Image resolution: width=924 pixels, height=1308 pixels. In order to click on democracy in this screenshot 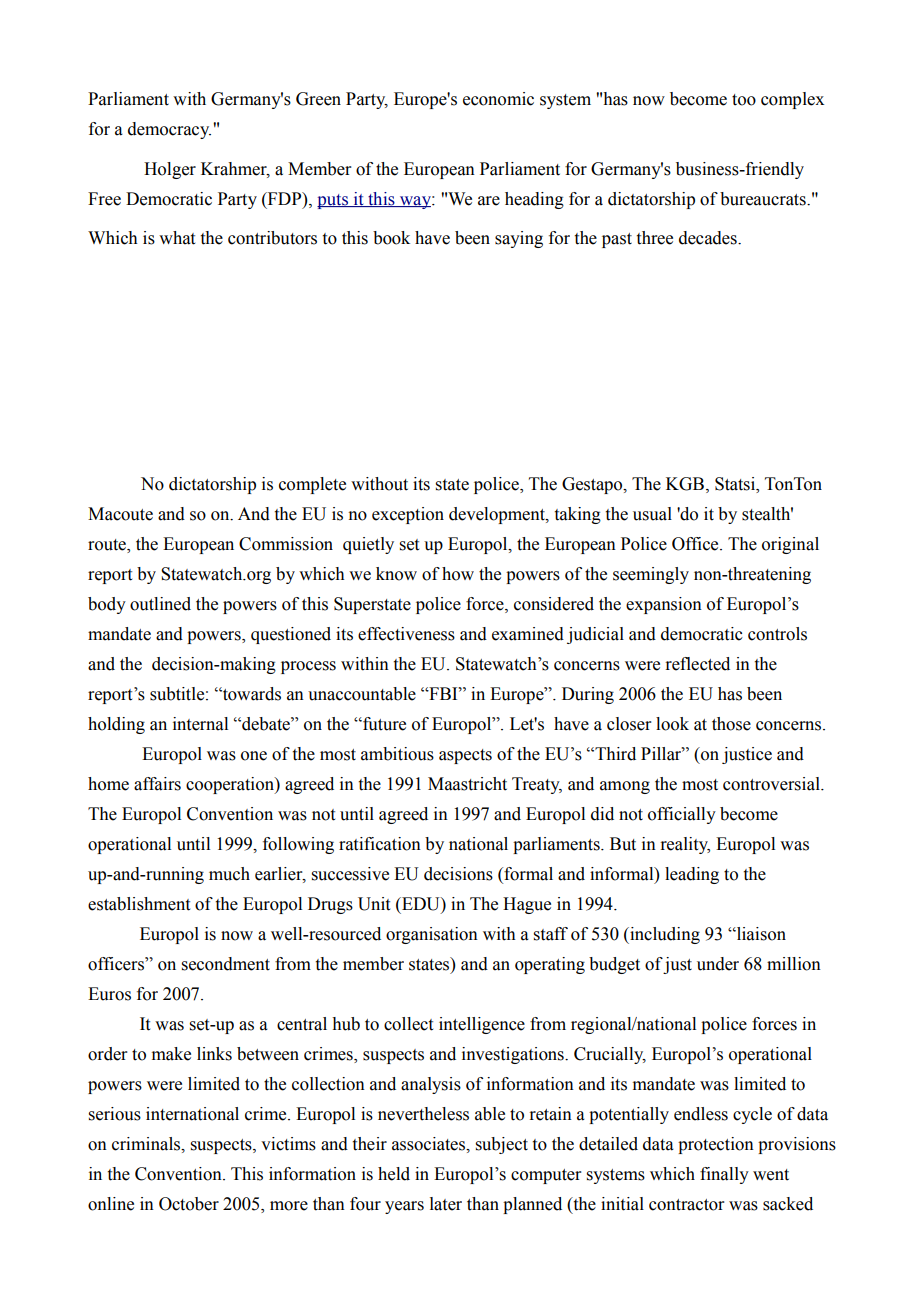, I will do `click(169, 130)`.
